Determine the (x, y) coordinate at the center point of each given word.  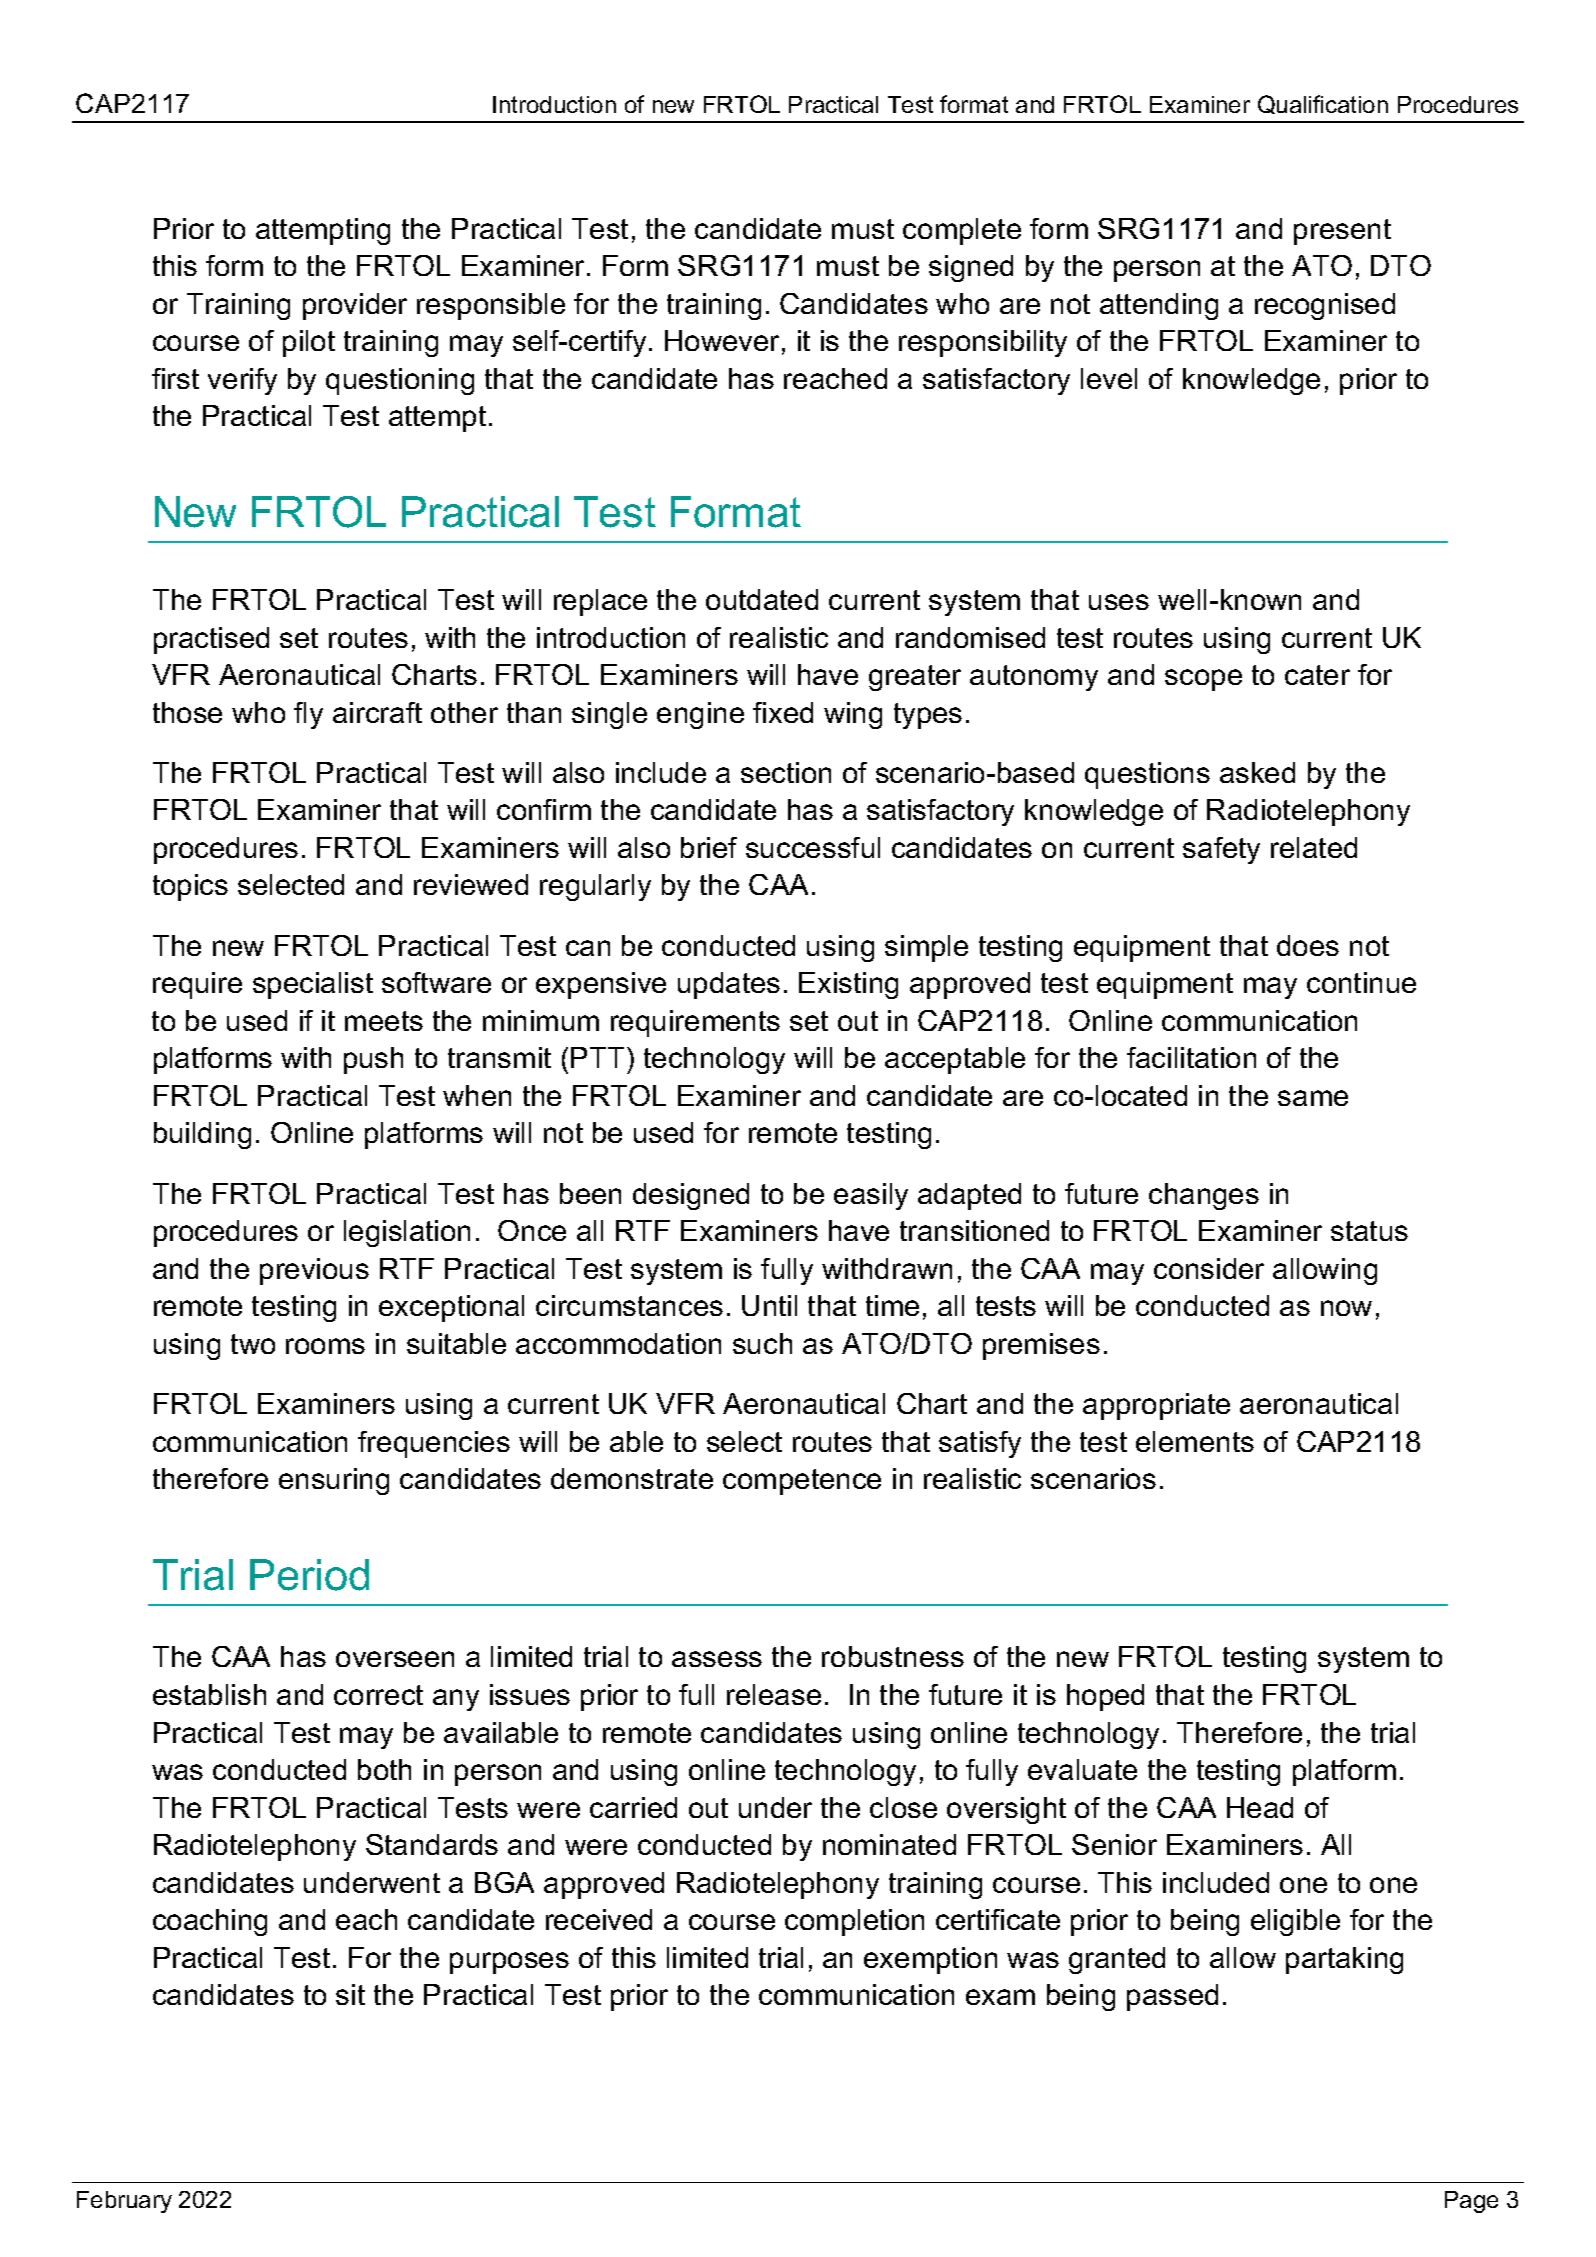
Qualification (1323, 104)
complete (962, 231)
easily (871, 1196)
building (202, 1135)
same (1313, 1098)
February (124, 2202)
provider (355, 306)
